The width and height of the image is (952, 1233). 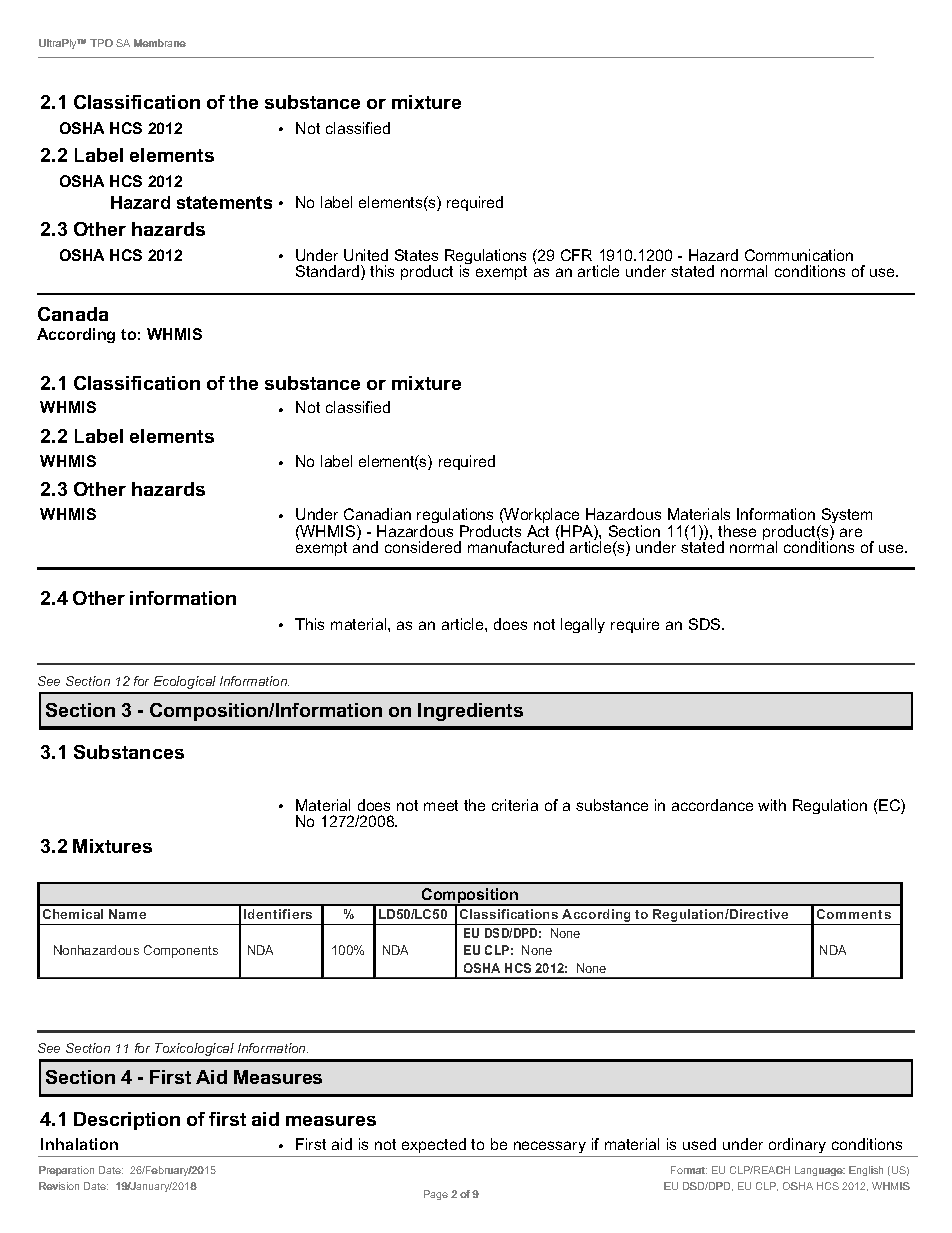 What do you see at coordinates (127, 1121) in the image?
I see `Description` at bounding box center [127, 1121].
